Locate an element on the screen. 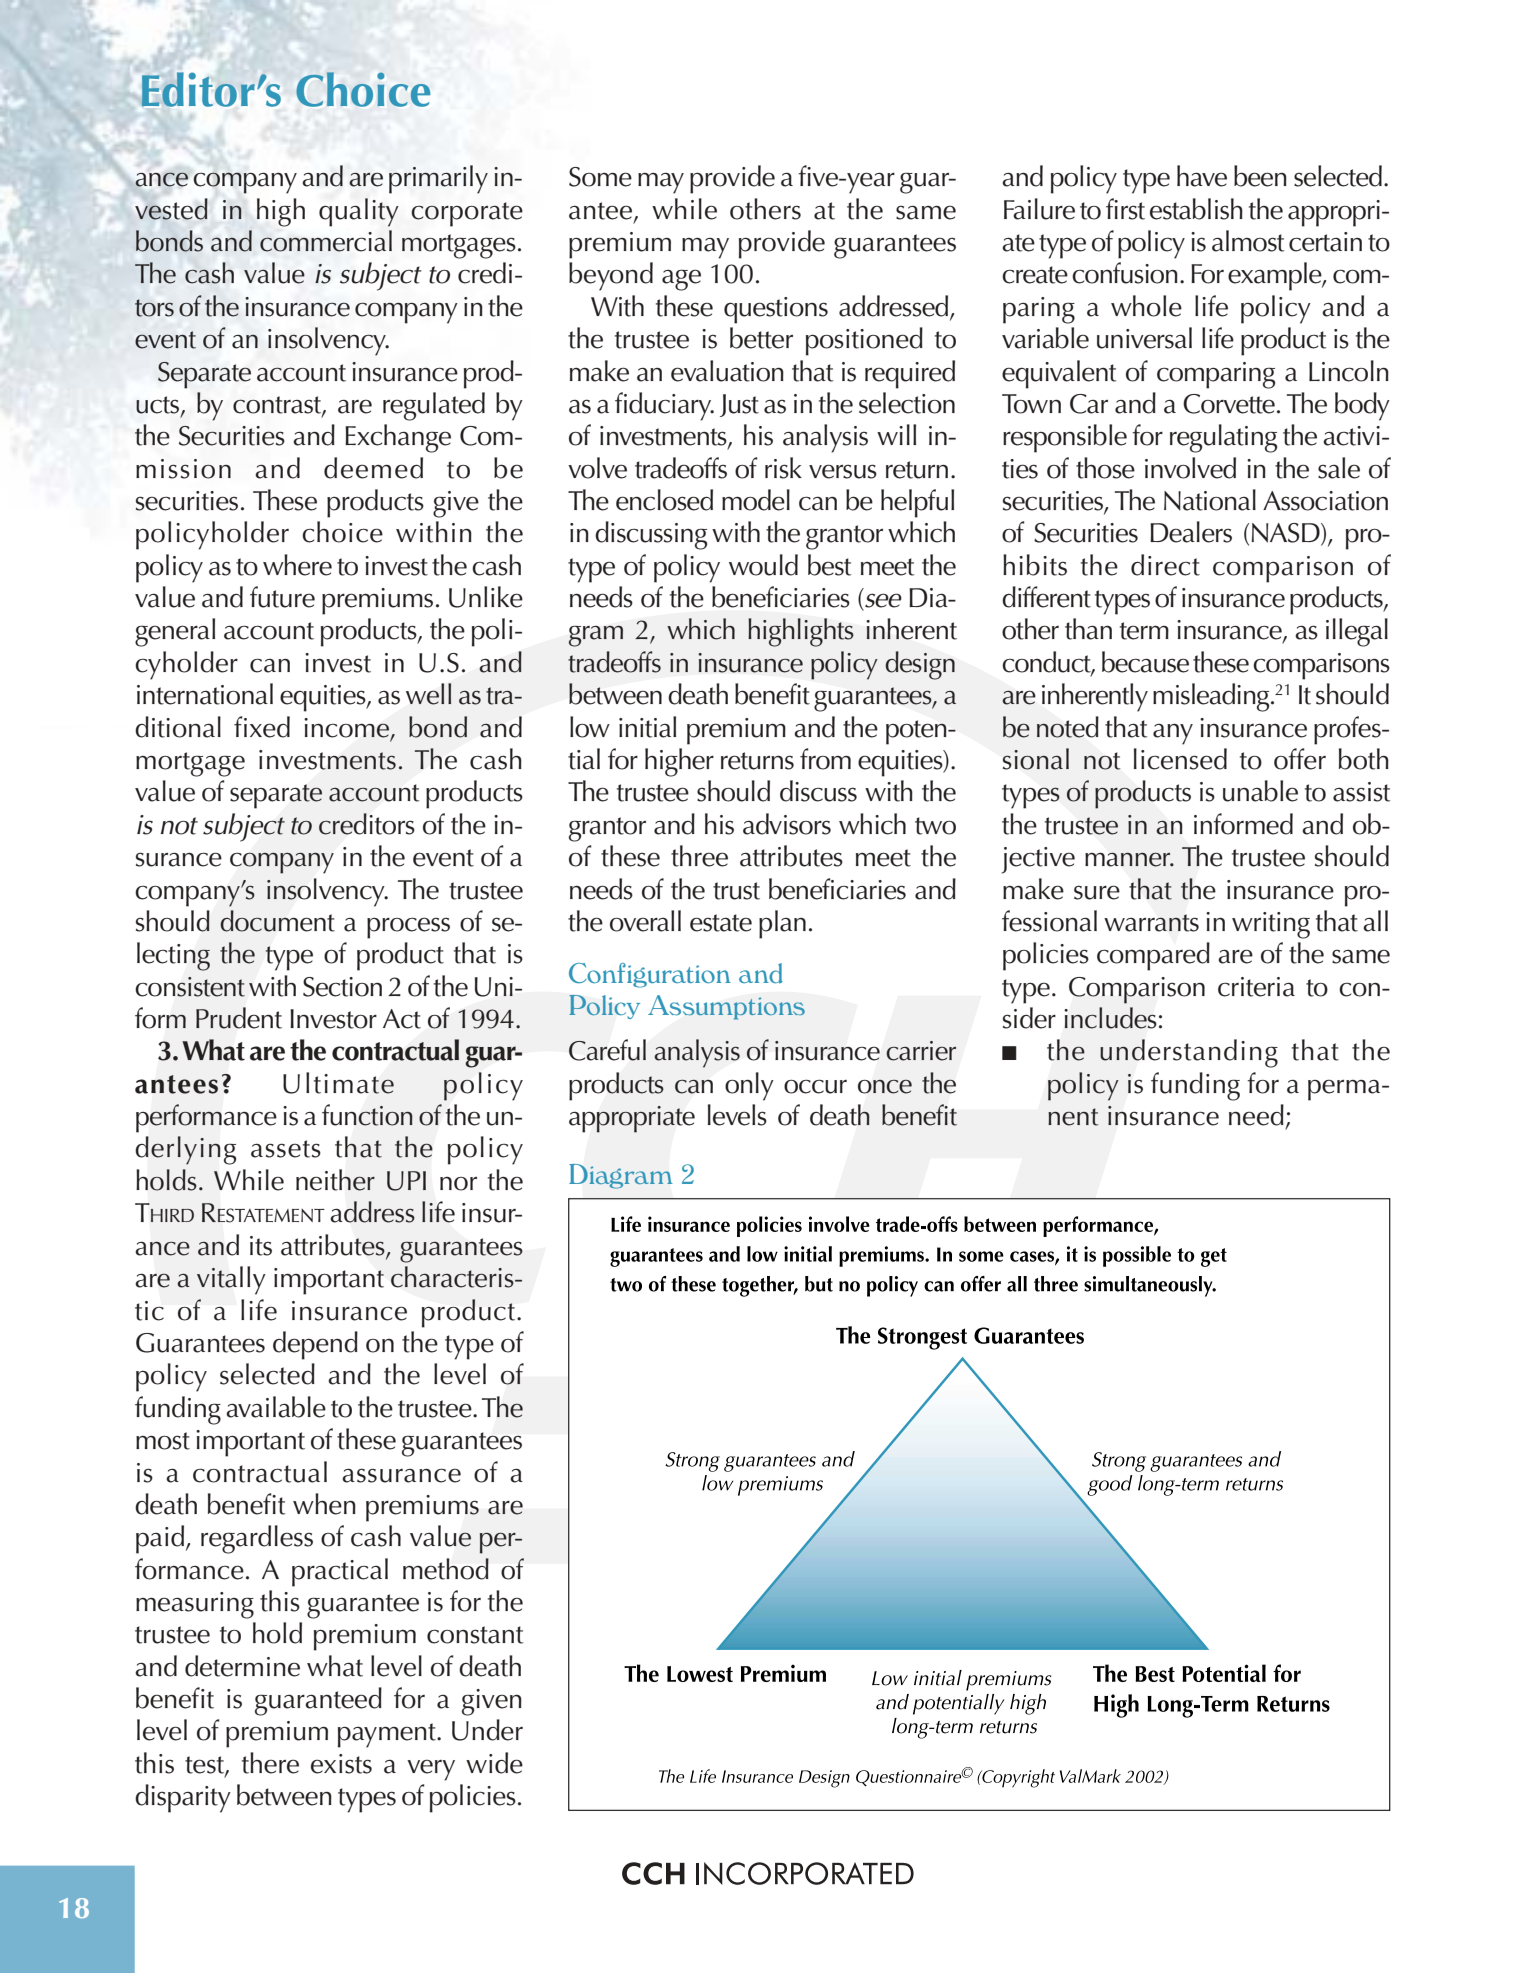 This screenshot has height=1973, width=1525. depend is located at coordinates (315, 1345).
